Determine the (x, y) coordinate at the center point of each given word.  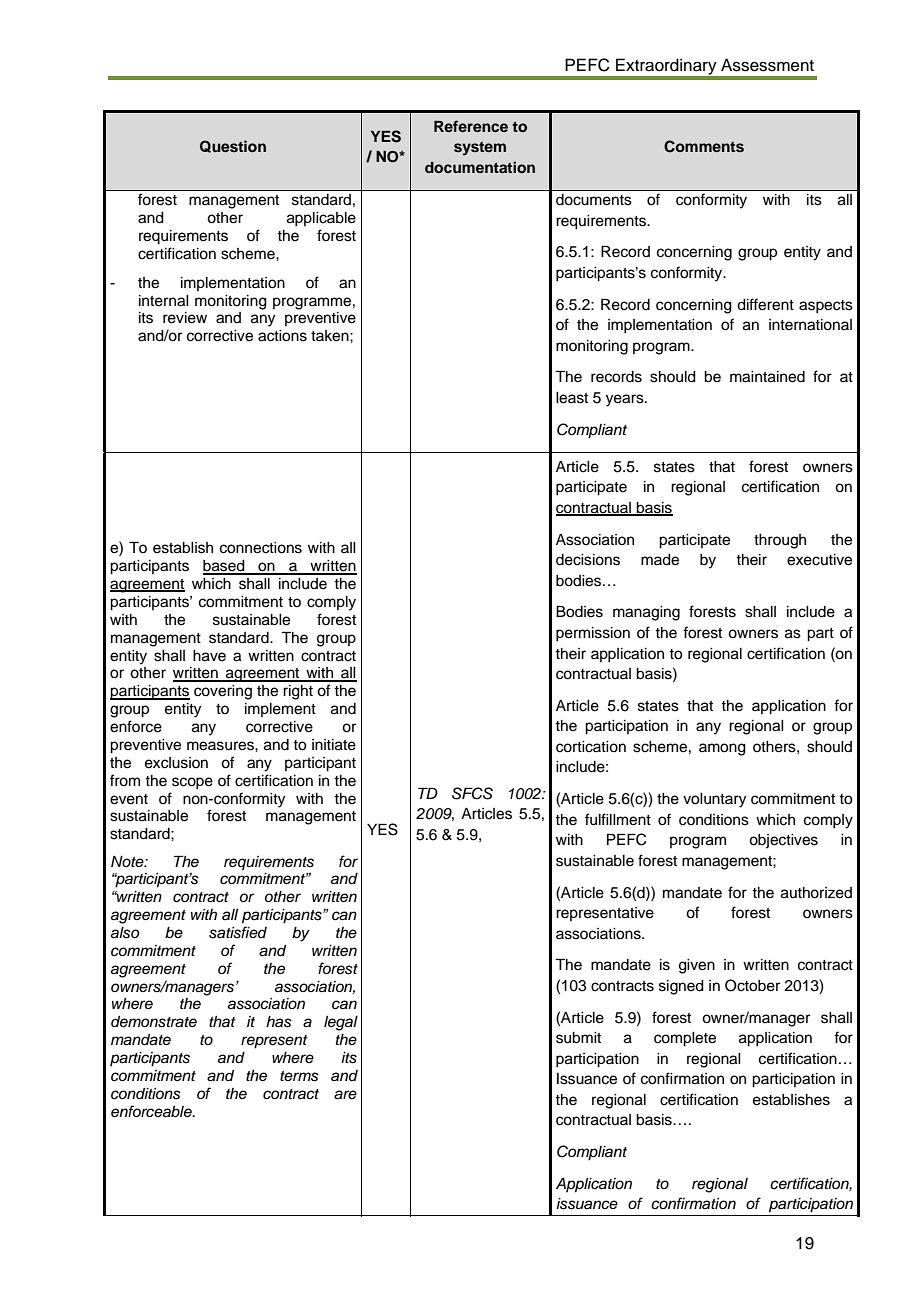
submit (578, 1038)
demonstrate (154, 1022)
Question (233, 146)
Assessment (767, 65)
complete (685, 1039)
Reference (471, 126)
